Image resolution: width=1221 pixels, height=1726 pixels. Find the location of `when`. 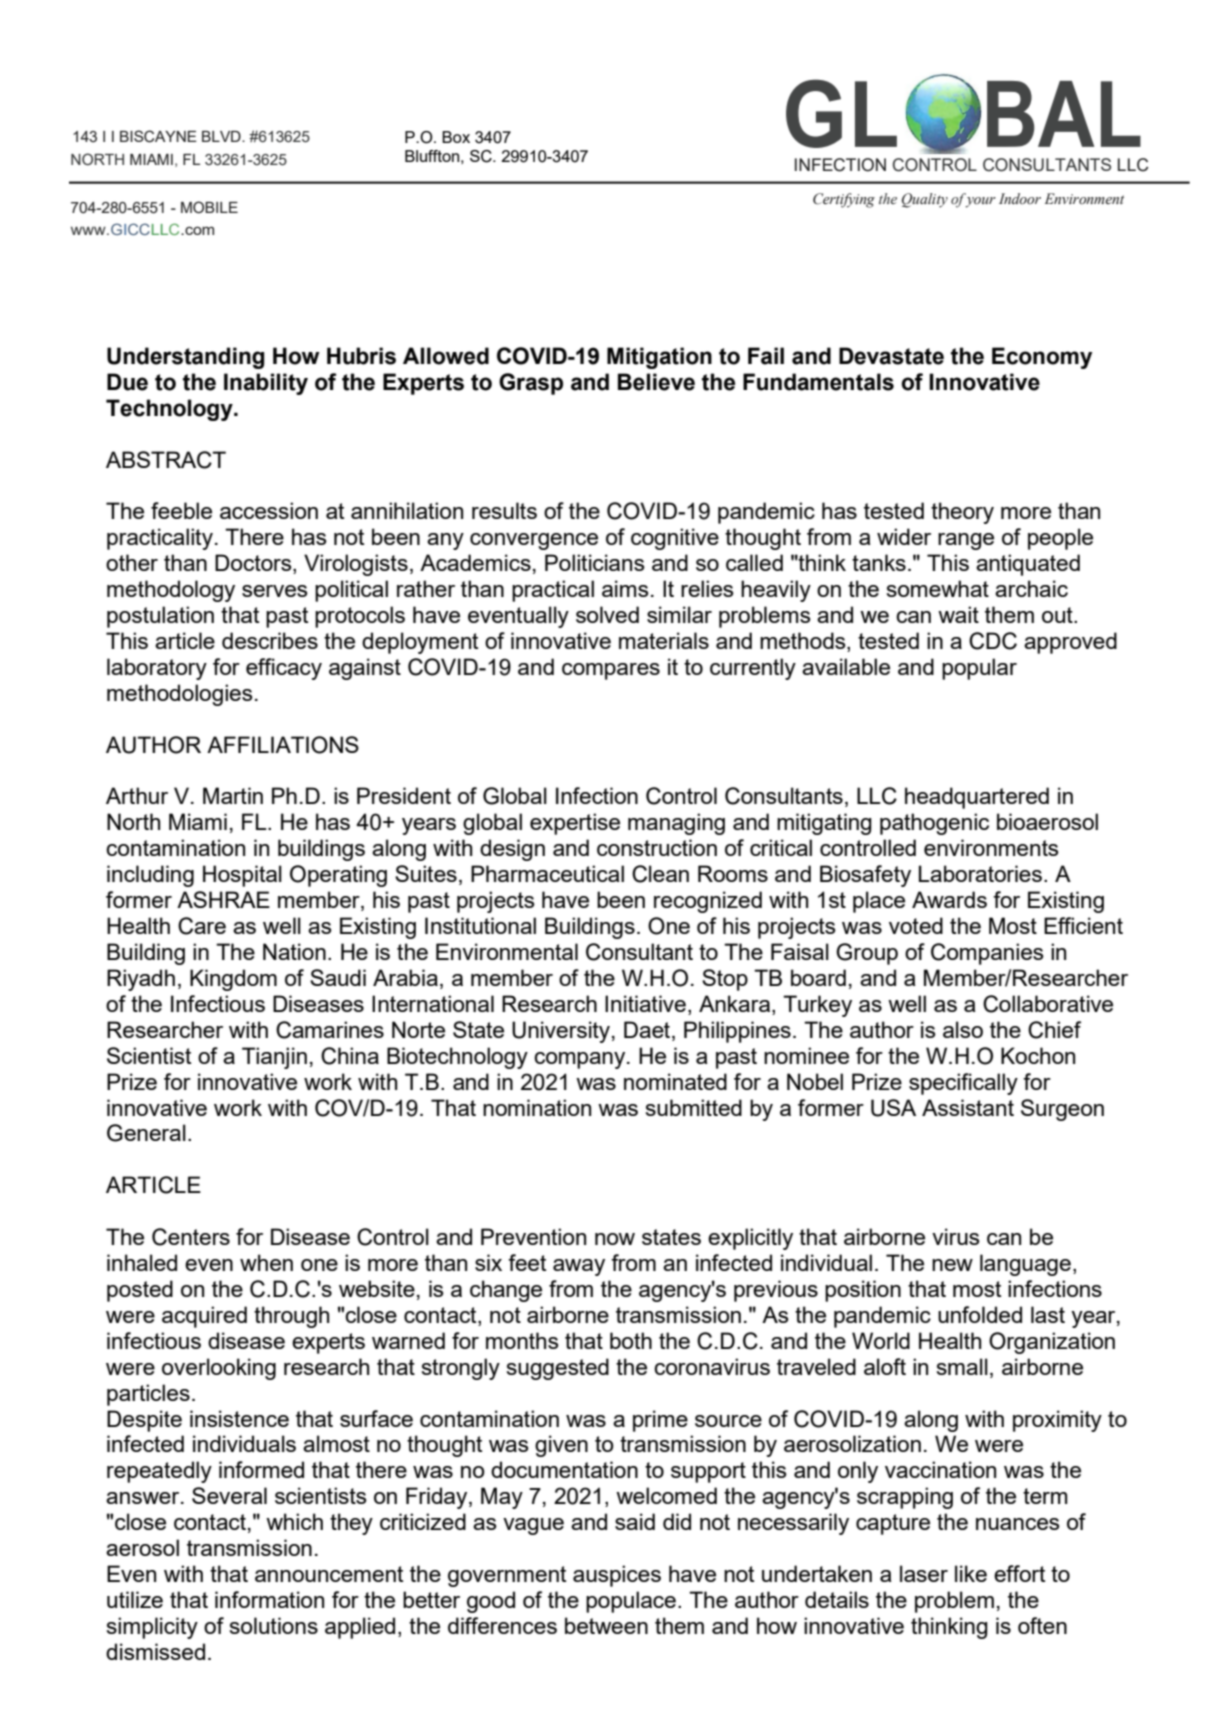

when is located at coordinates (266, 1262).
